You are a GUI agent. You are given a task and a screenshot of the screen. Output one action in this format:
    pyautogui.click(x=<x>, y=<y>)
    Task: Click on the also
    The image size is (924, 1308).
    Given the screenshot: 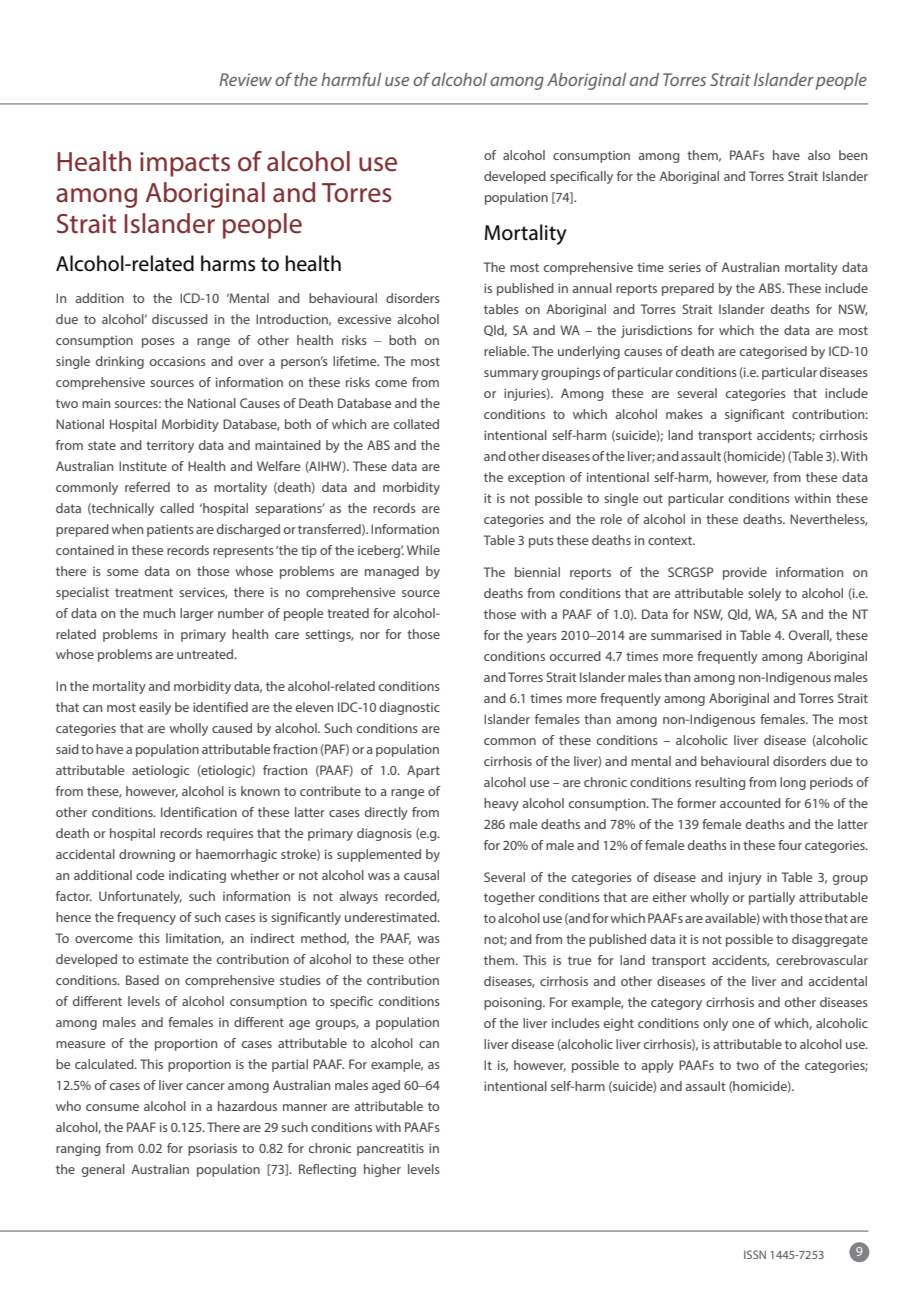 What is the action you would take?
    pyautogui.click(x=819, y=155)
